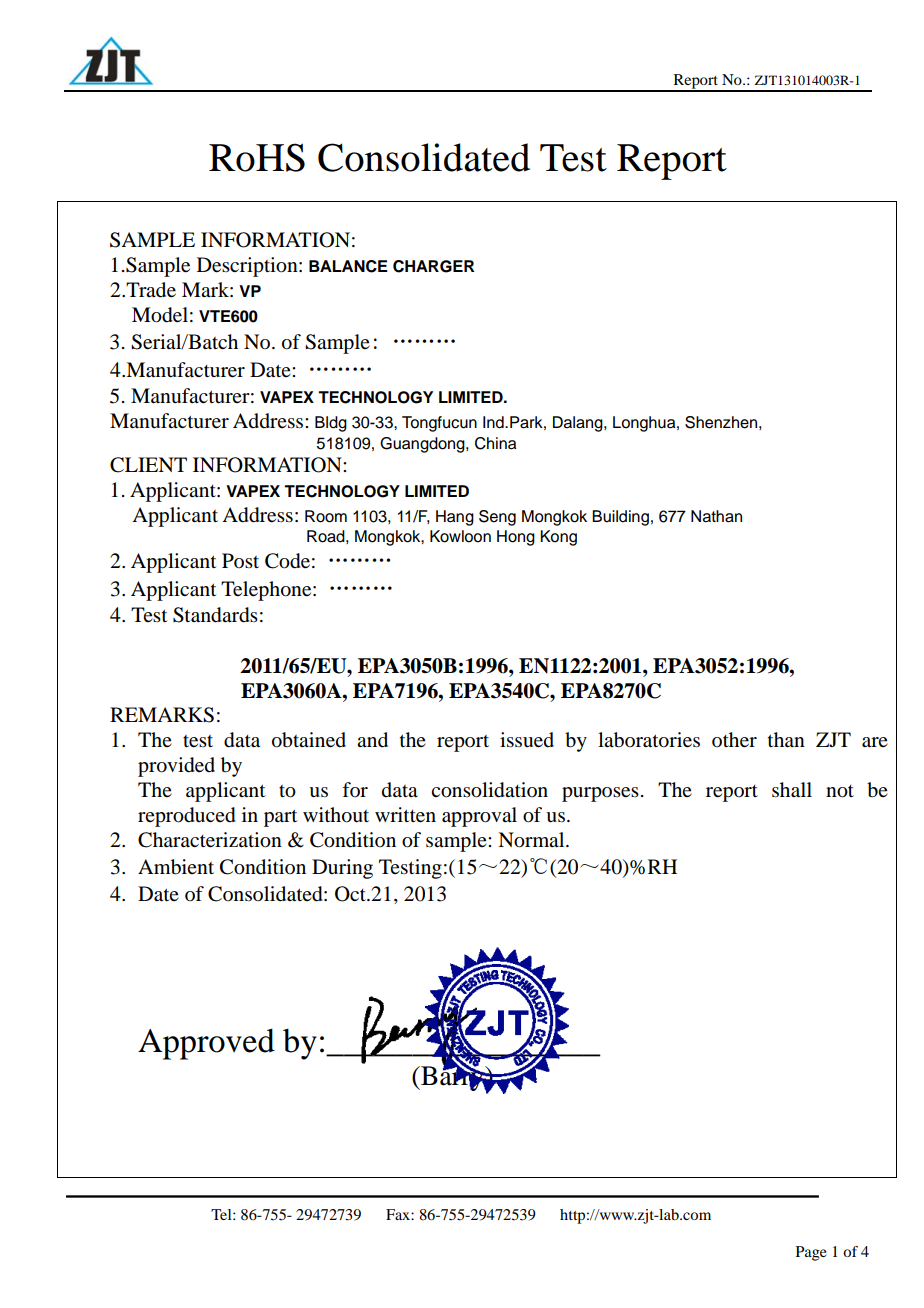 The image size is (924, 1308). Describe the element at coordinates (840, 791) in the document. I see `not` at that location.
